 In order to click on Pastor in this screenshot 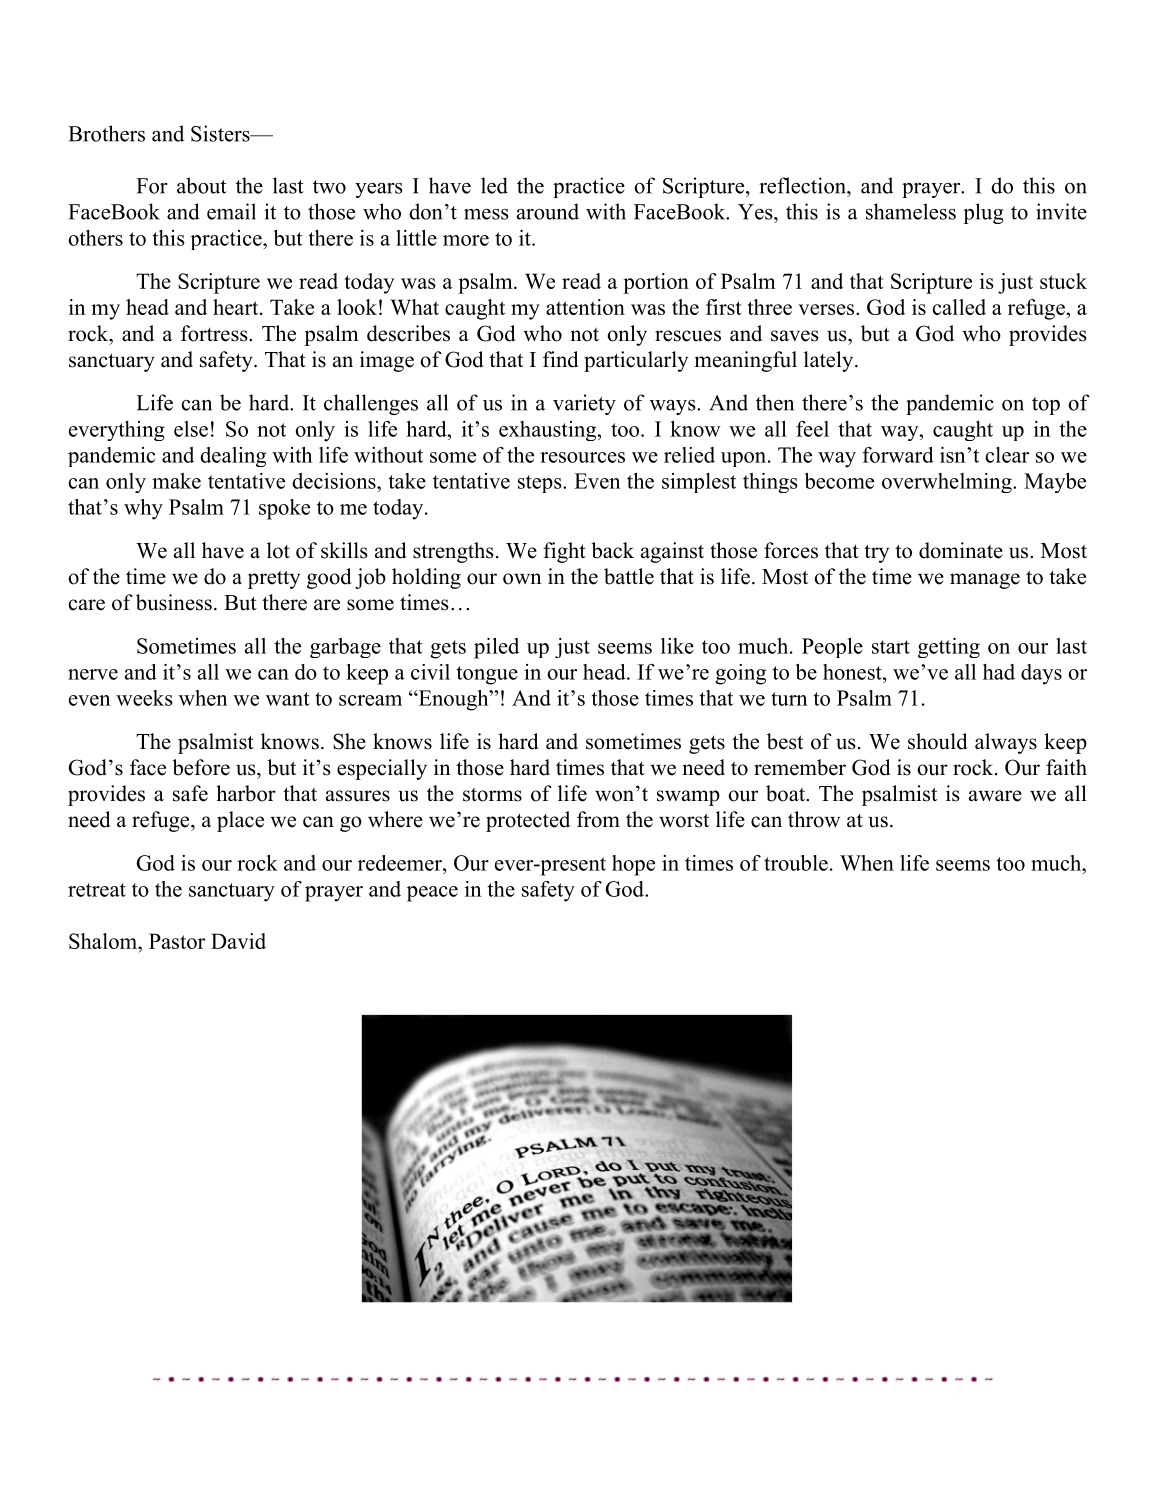, I will do `click(177, 941)`.
